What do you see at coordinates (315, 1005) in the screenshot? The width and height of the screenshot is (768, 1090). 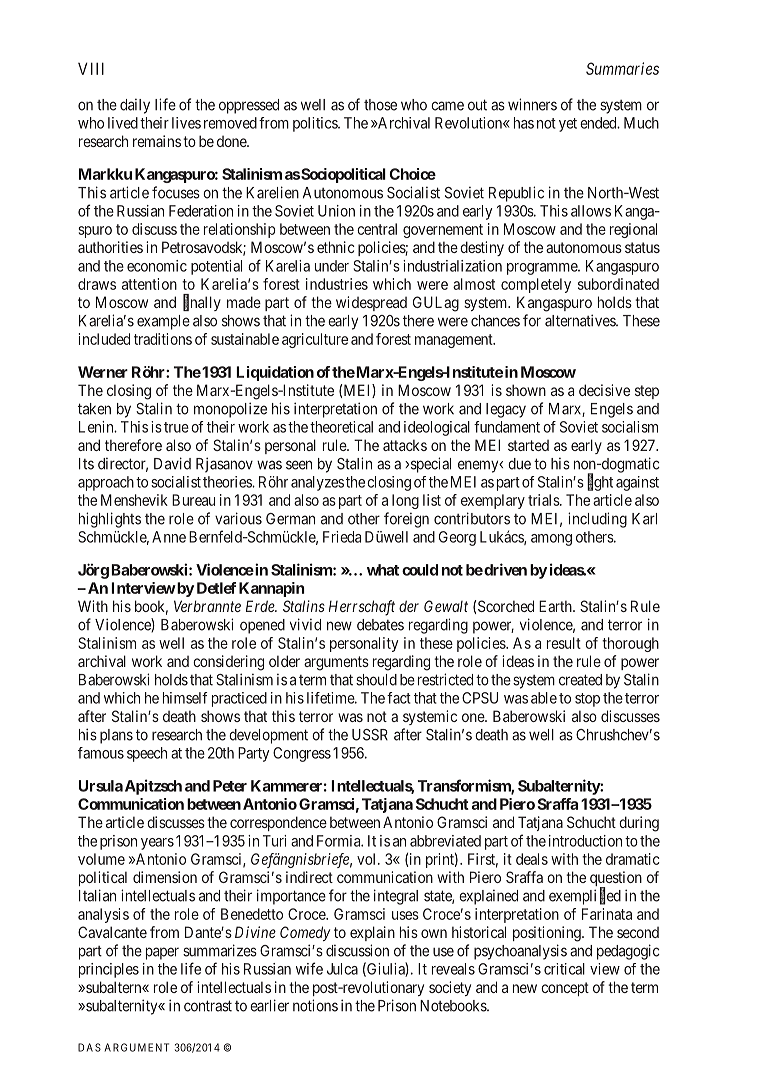 I see `notions` at bounding box center [315, 1005].
